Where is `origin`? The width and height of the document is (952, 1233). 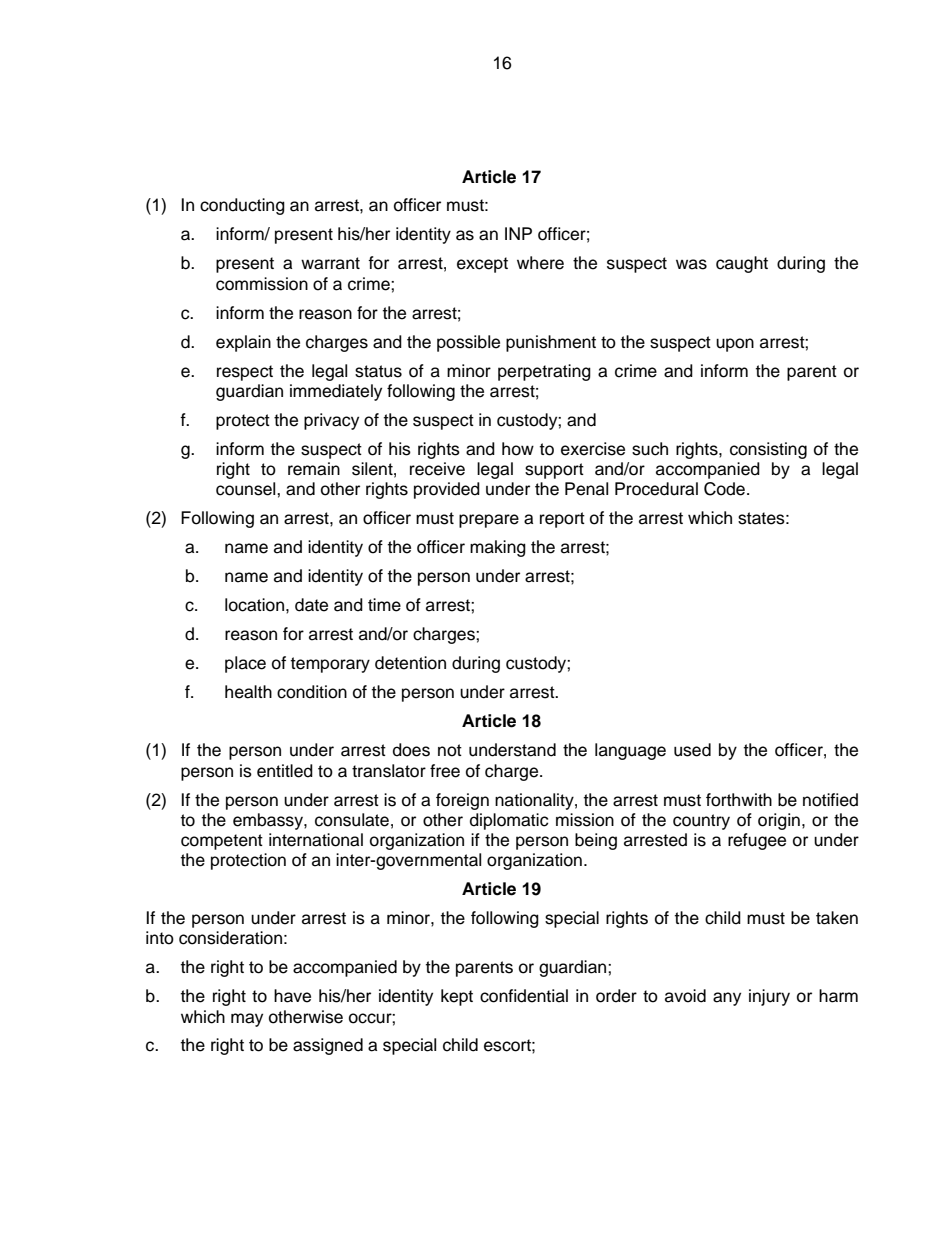
origin is located at coordinates (779, 821).
